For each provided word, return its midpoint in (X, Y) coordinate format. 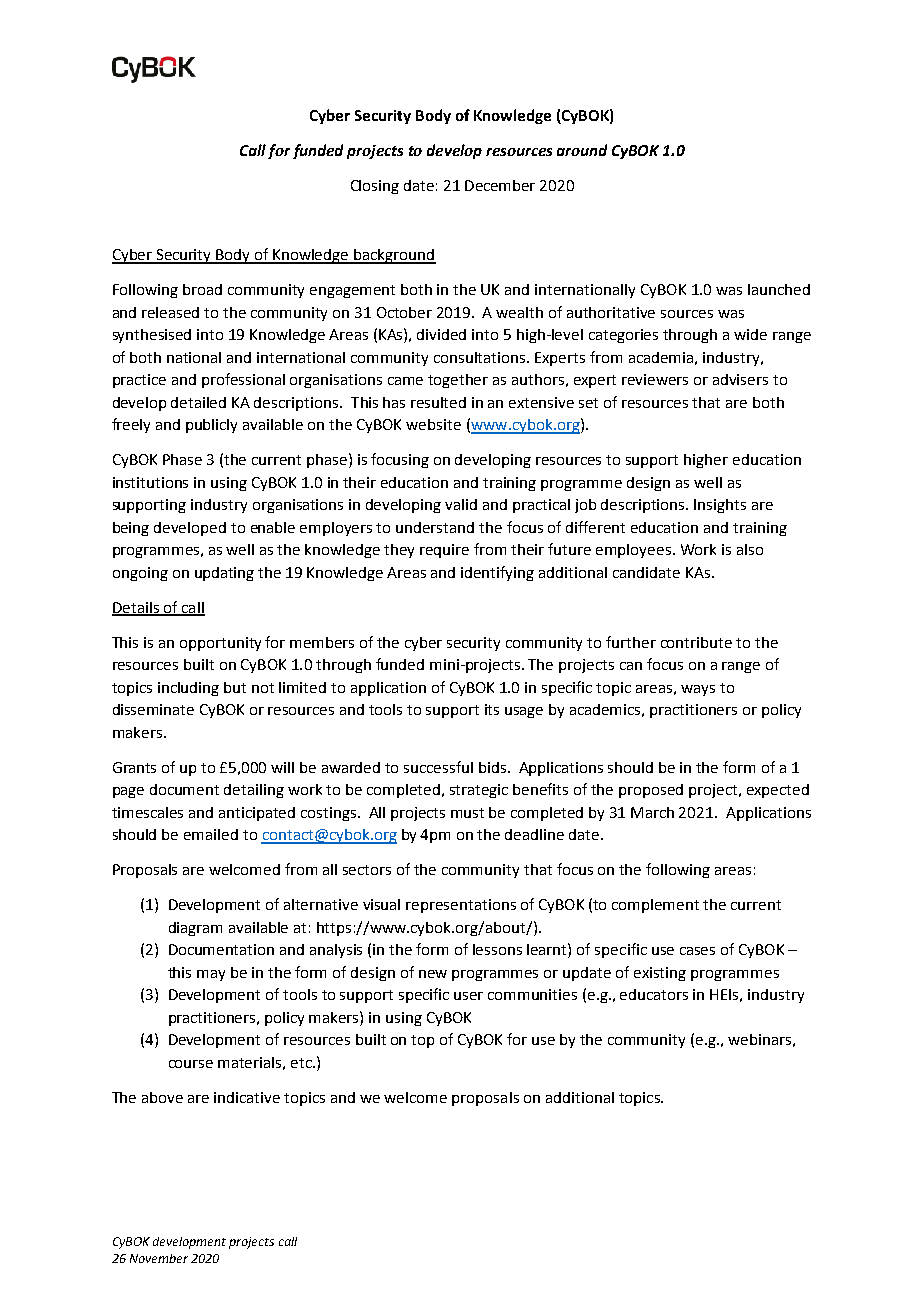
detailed (198, 402)
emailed (211, 834)
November (159, 1258)
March (652, 812)
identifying (497, 573)
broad (202, 289)
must (467, 813)
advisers (740, 379)
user (468, 996)
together (458, 381)
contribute (696, 642)
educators (654, 994)
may (211, 975)
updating (224, 574)
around (582, 150)
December (500, 185)
